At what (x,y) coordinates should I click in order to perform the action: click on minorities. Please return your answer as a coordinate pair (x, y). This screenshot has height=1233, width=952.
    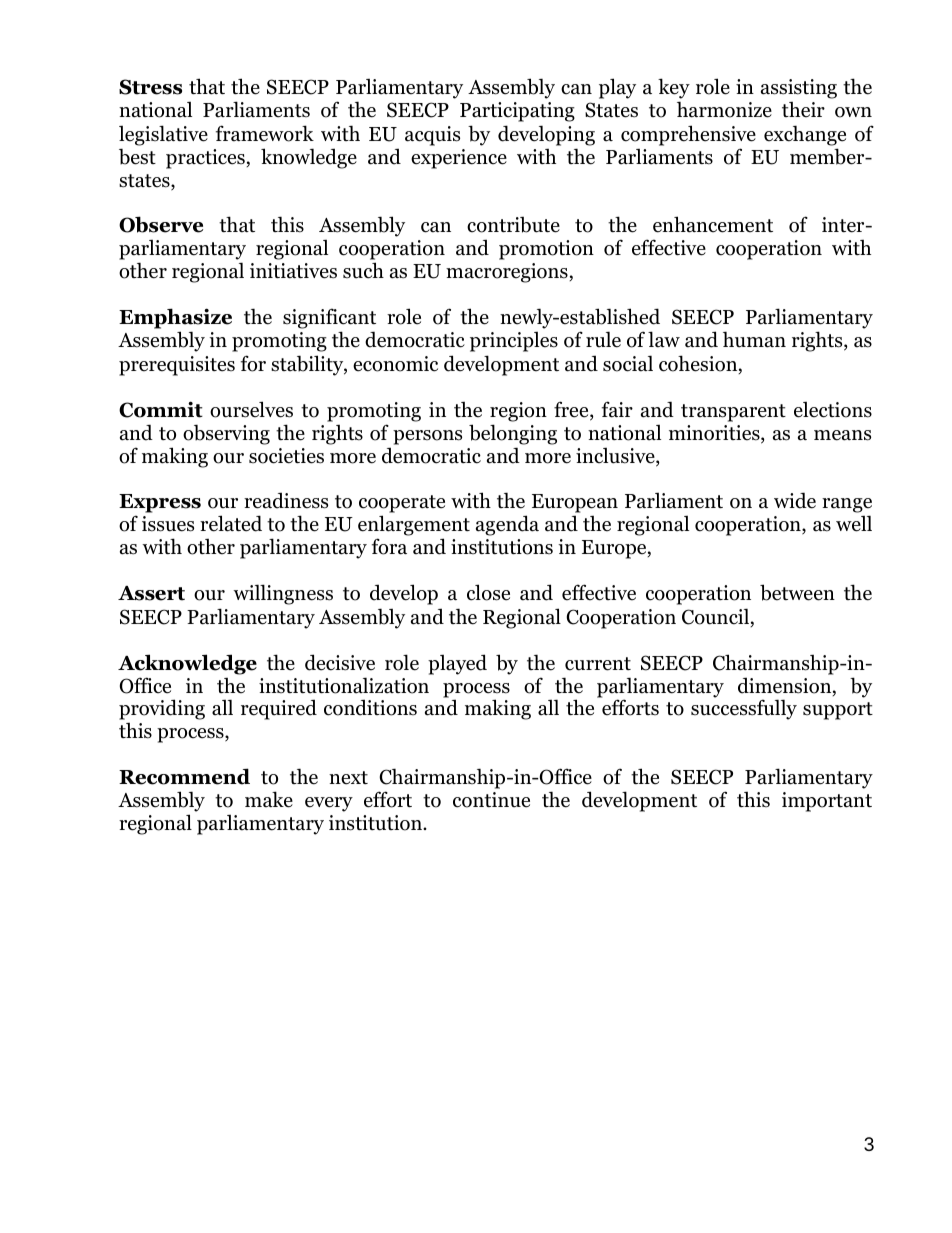
    Looking at the image, I should click on (715, 434).
